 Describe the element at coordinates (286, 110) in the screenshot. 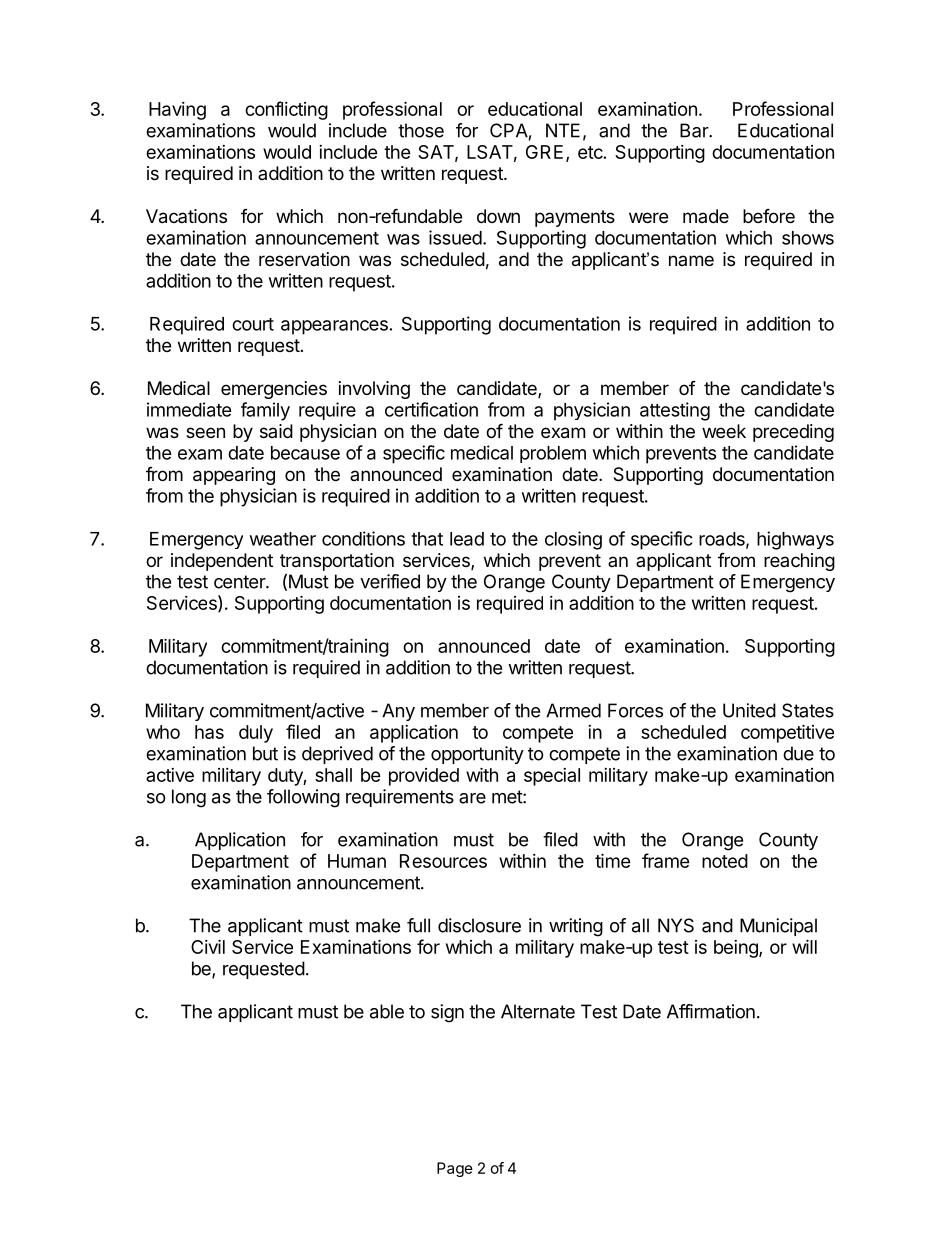

I see `conflicting` at that location.
